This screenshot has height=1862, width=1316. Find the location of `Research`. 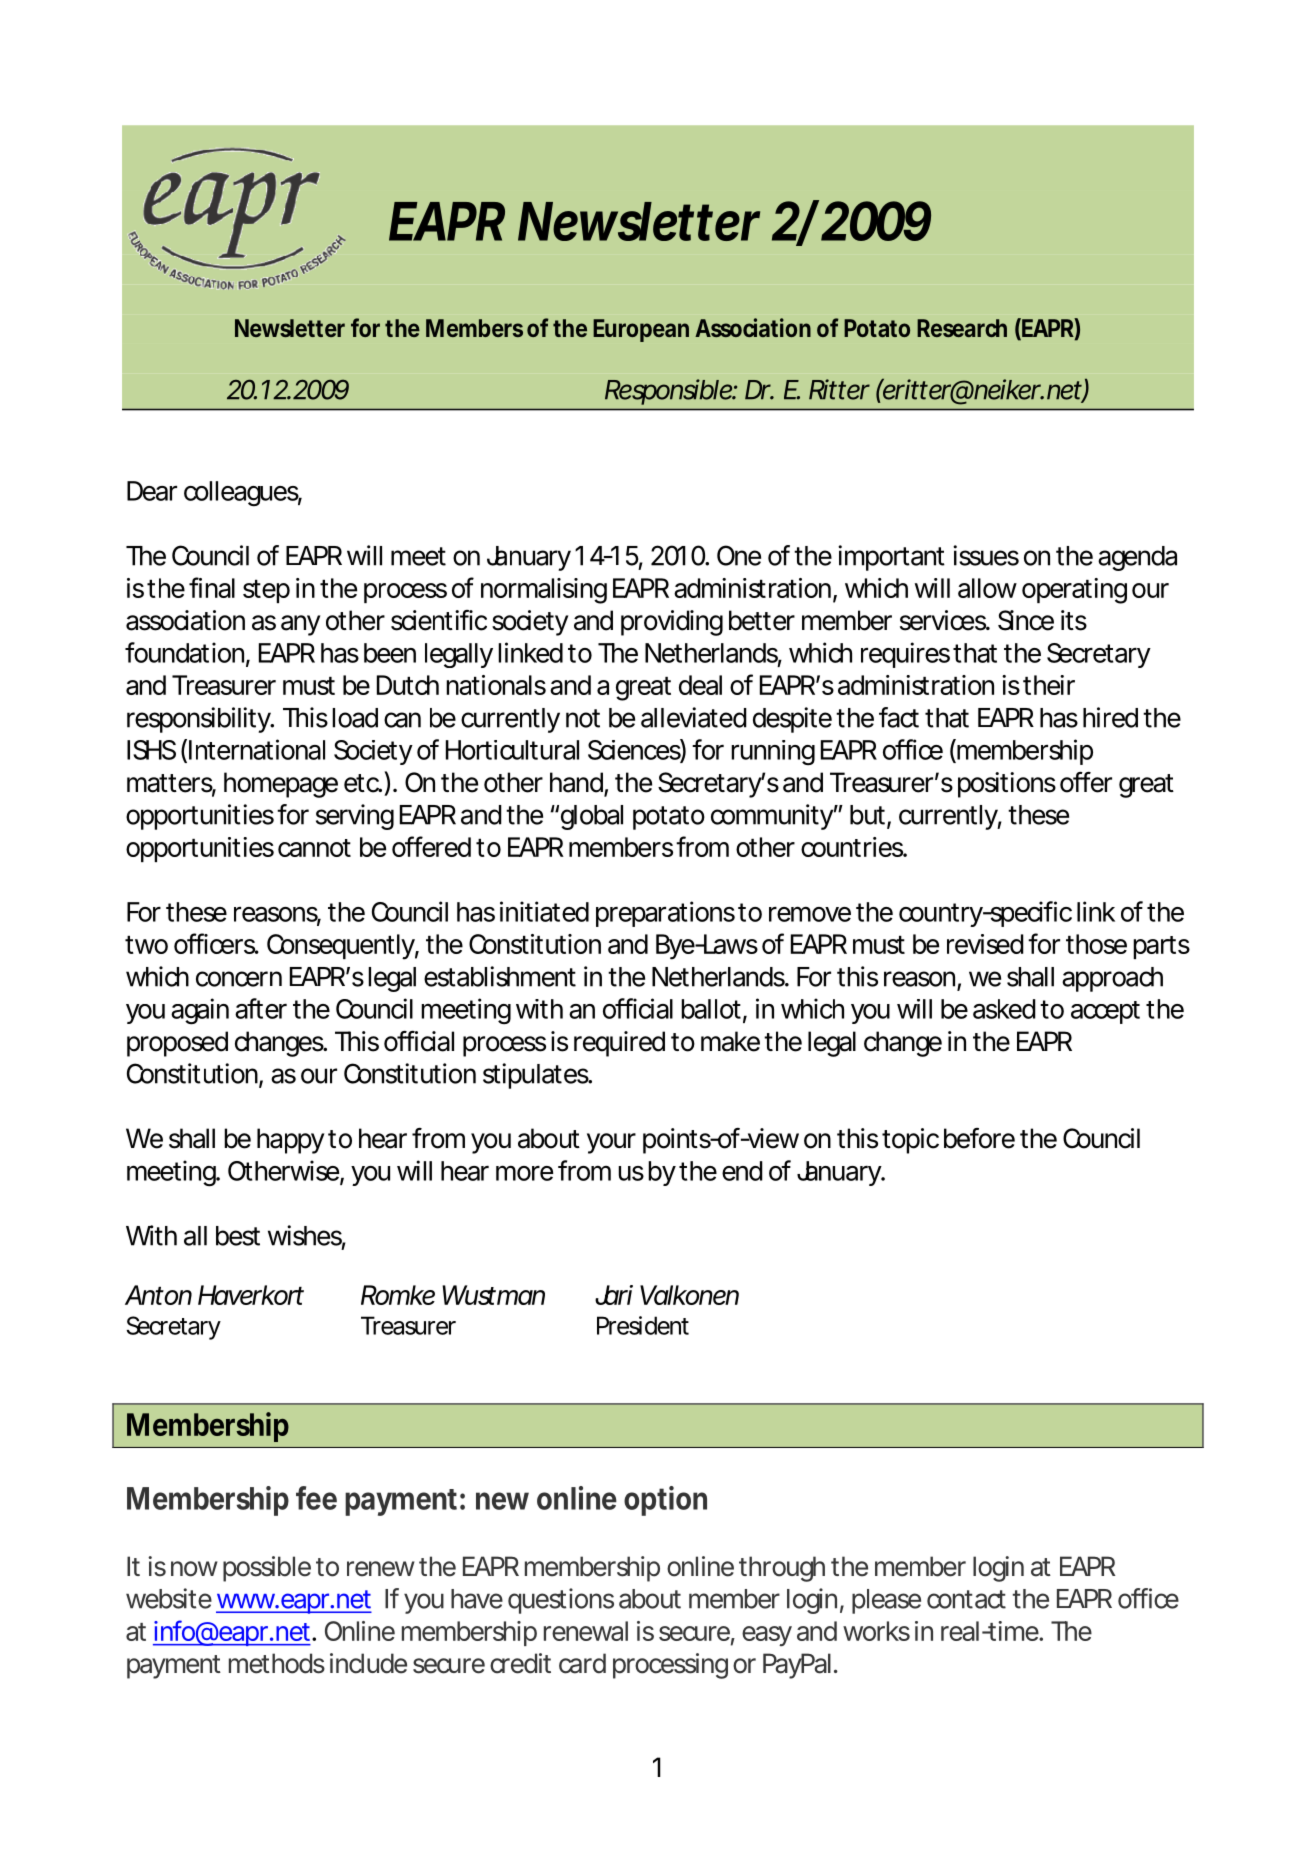

Research is located at coordinates (962, 328).
